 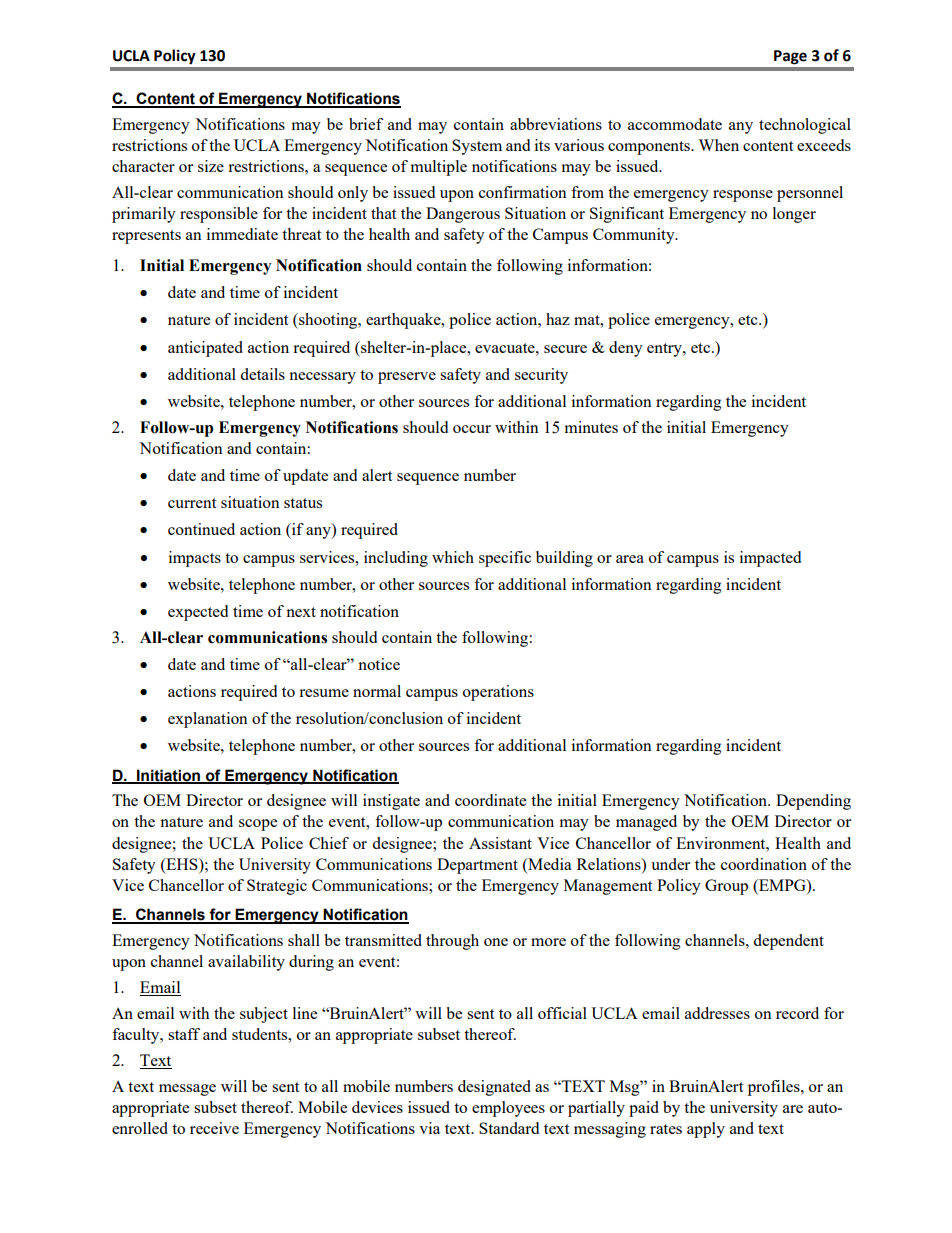 I want to click on impacted, so click(x=770, y=559).
